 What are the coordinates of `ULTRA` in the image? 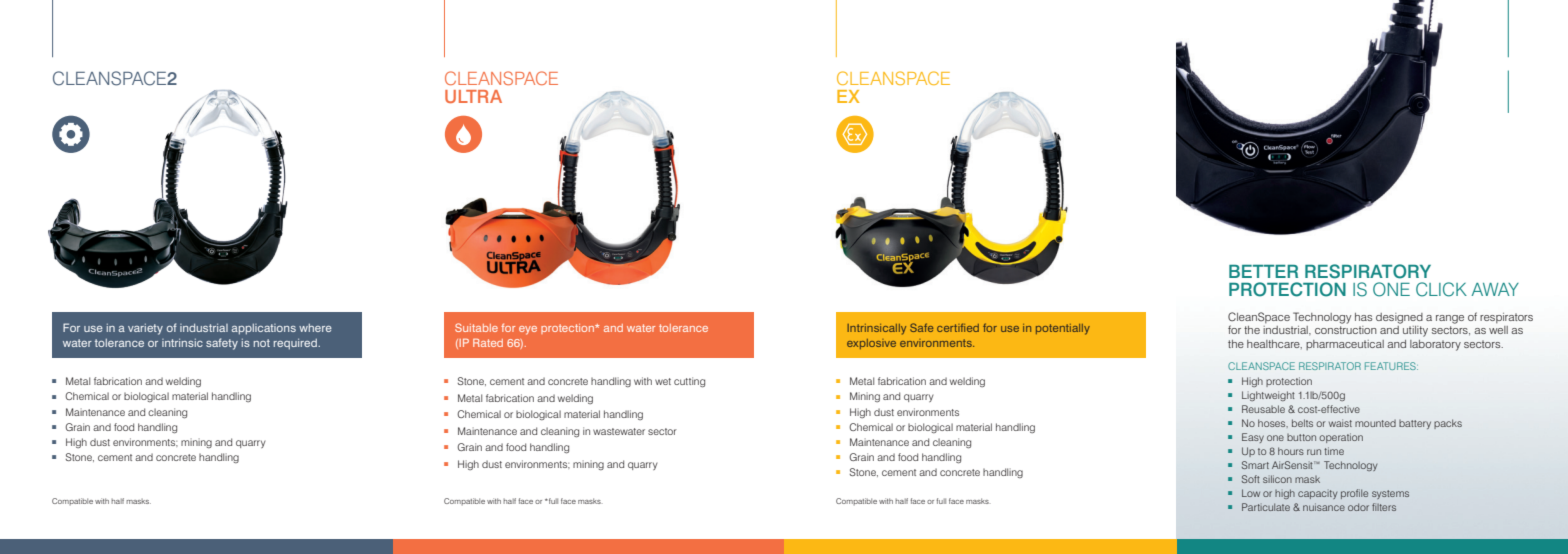 It's located at (473, 96).
